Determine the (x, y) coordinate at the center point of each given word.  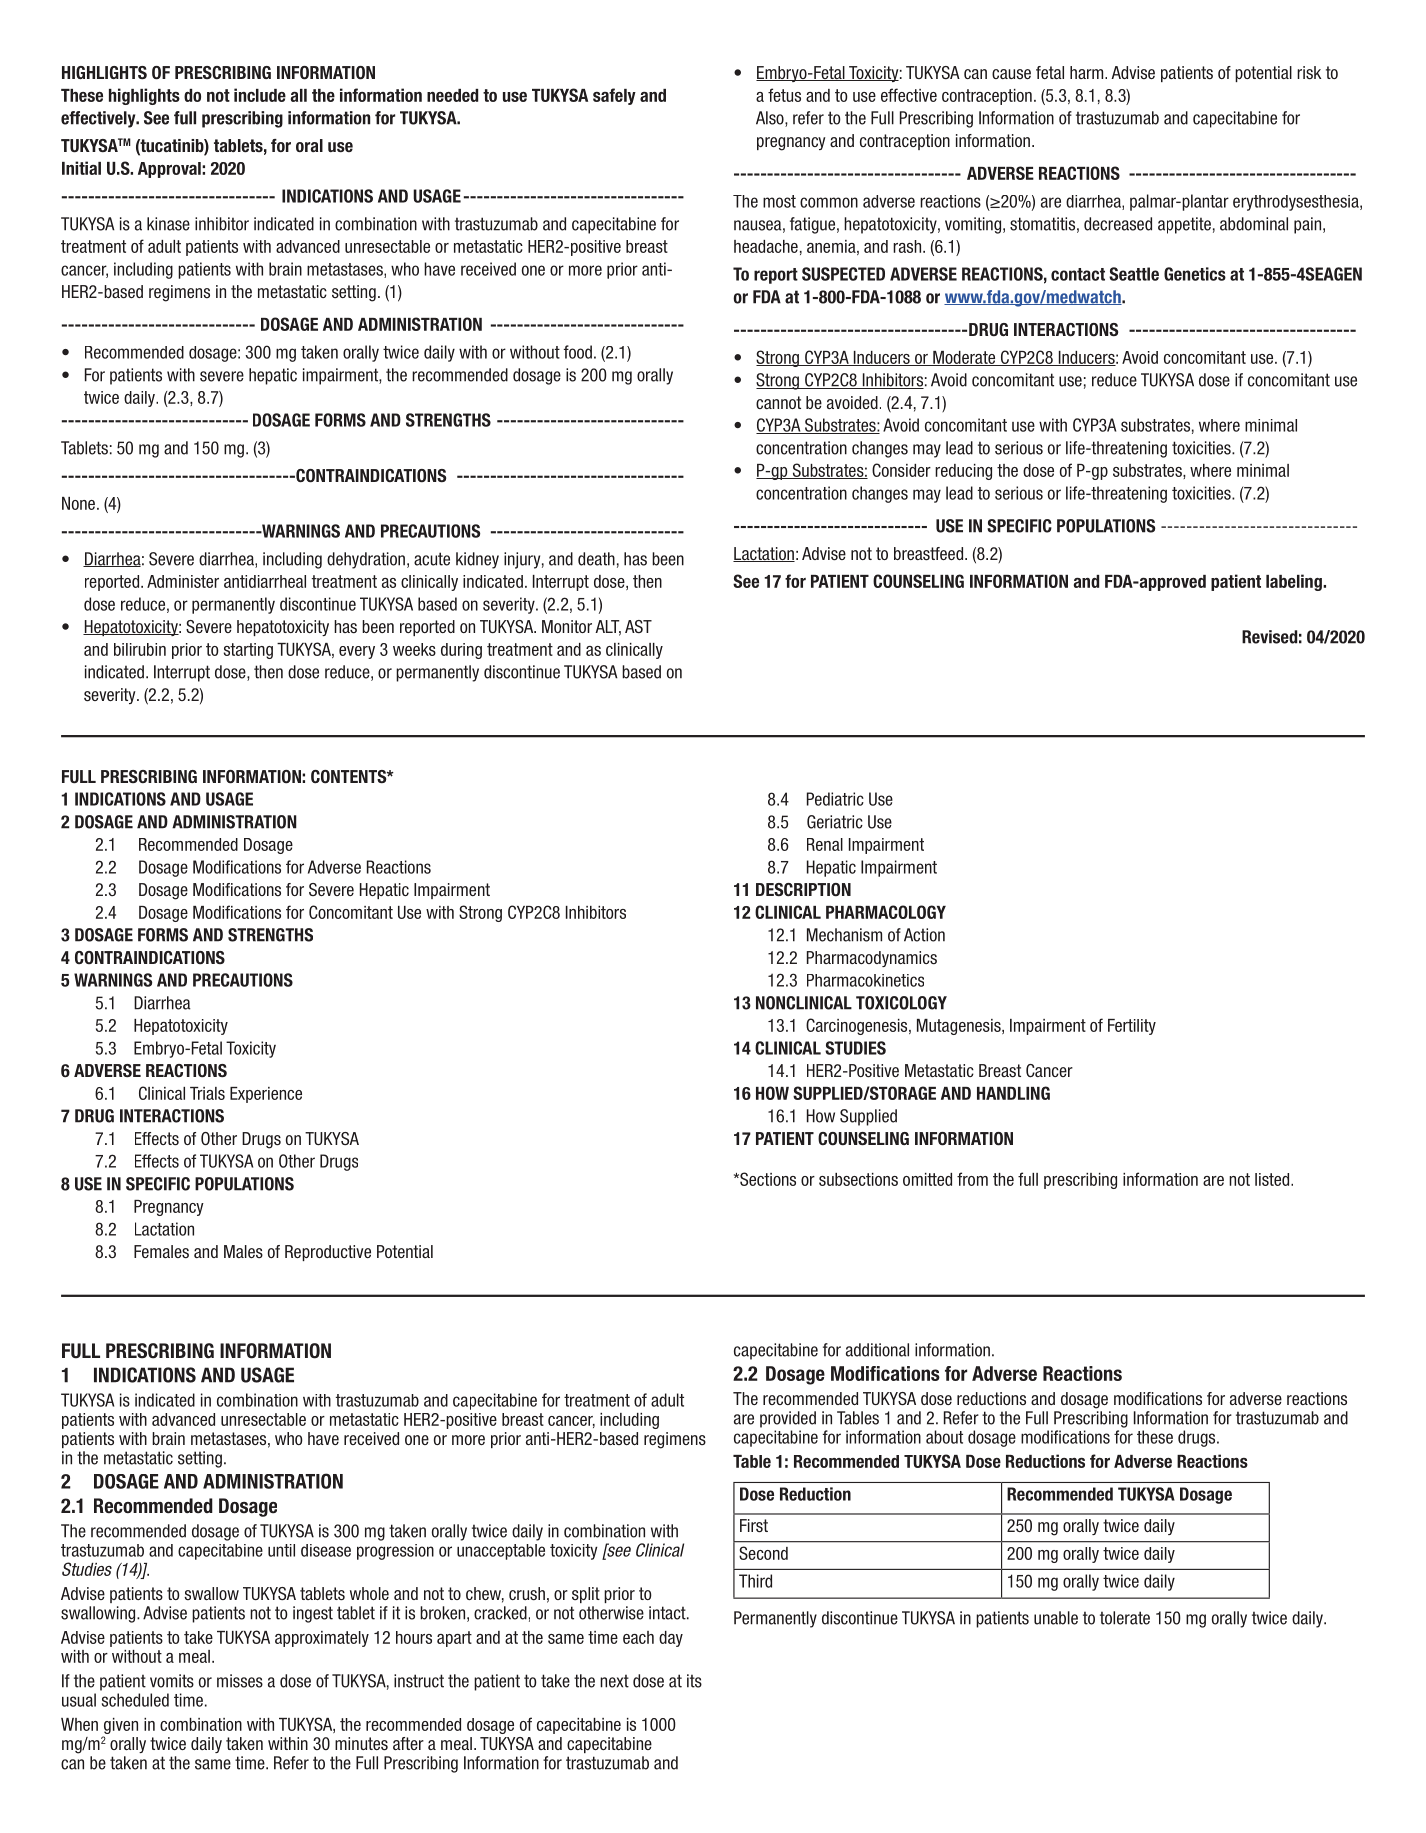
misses (240, 1681)
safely (614, 96)
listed (1273, 1179)
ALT (608, 627)
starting (248, 651)
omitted (927, 1179)
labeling (1295, 582)
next (614, 1681)
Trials (207, 1093)
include (260, 95)
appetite (1184, 225)
